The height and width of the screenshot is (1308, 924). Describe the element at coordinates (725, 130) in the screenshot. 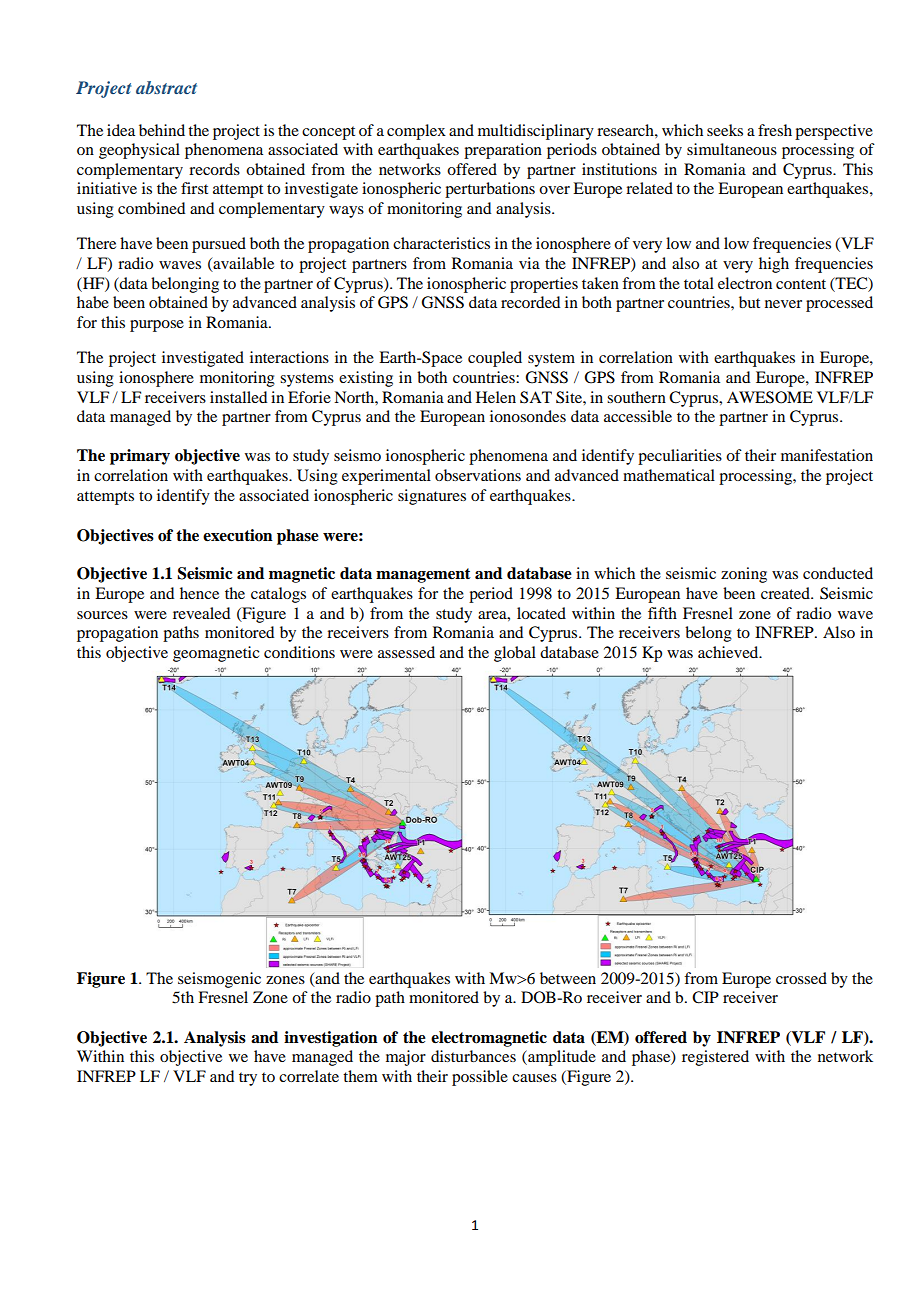

I see `seeks` at that location.
